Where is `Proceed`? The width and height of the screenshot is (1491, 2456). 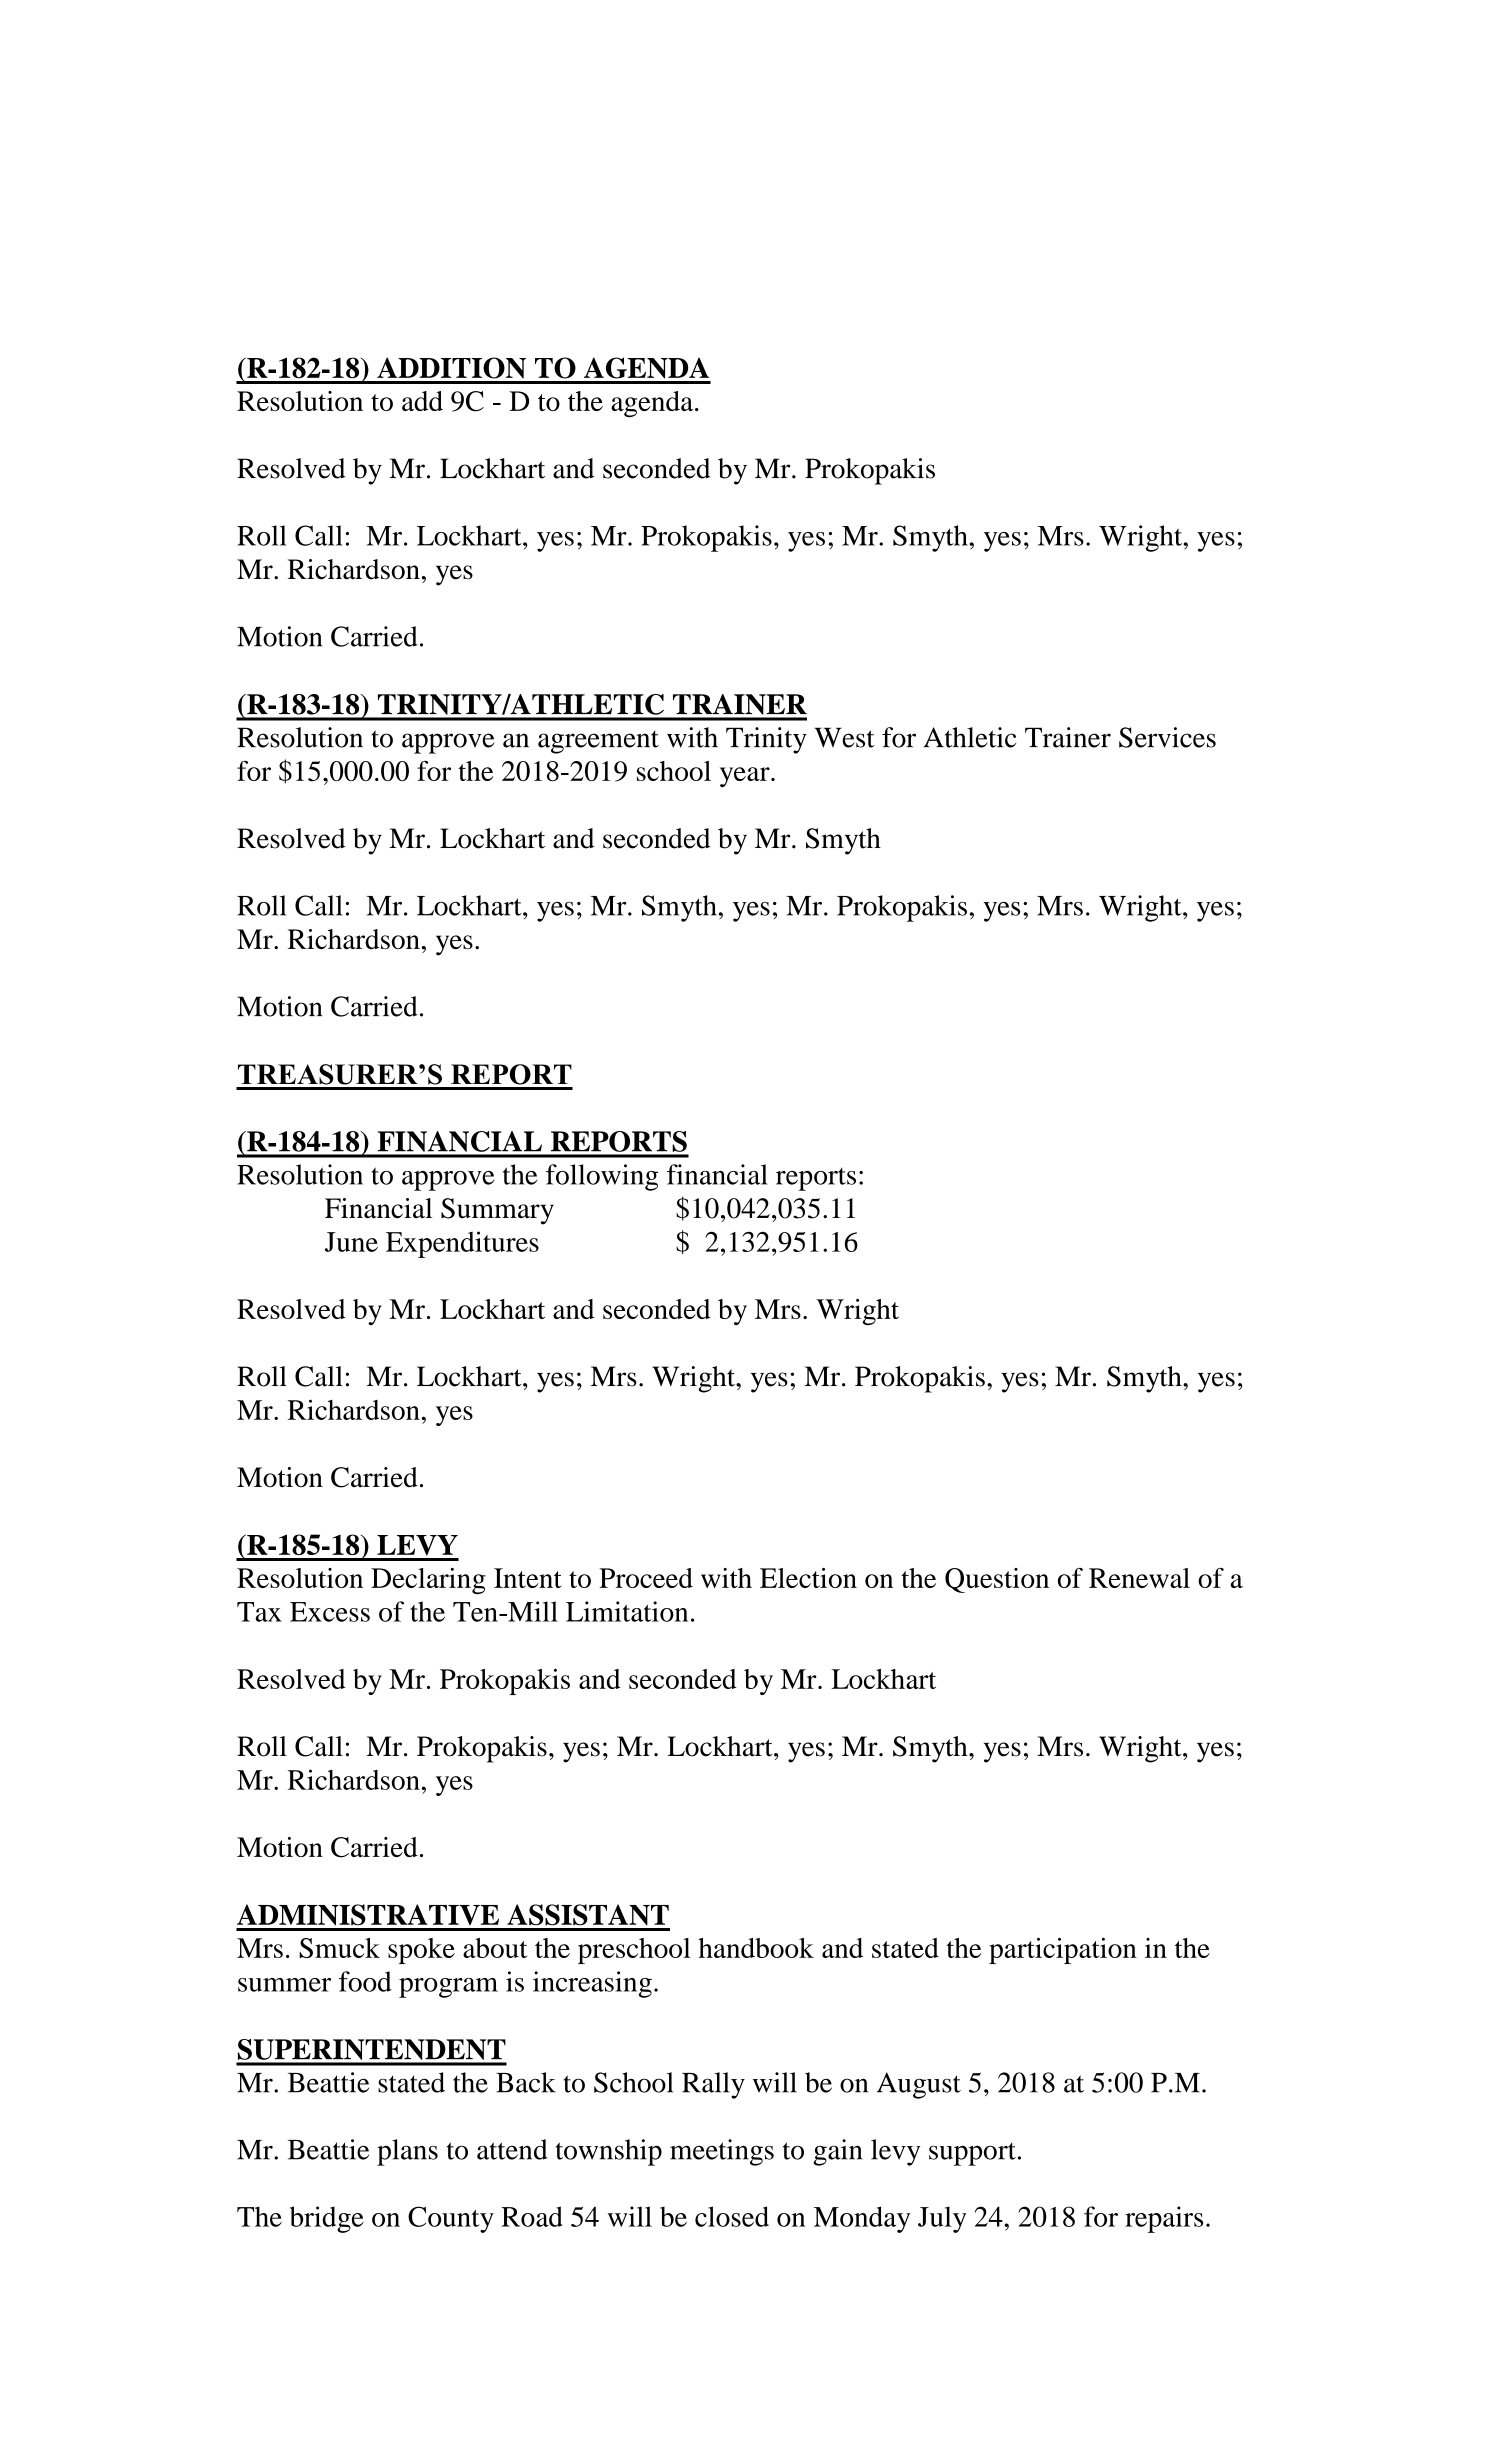
Proceed is located at coordinates (646, 1578).
